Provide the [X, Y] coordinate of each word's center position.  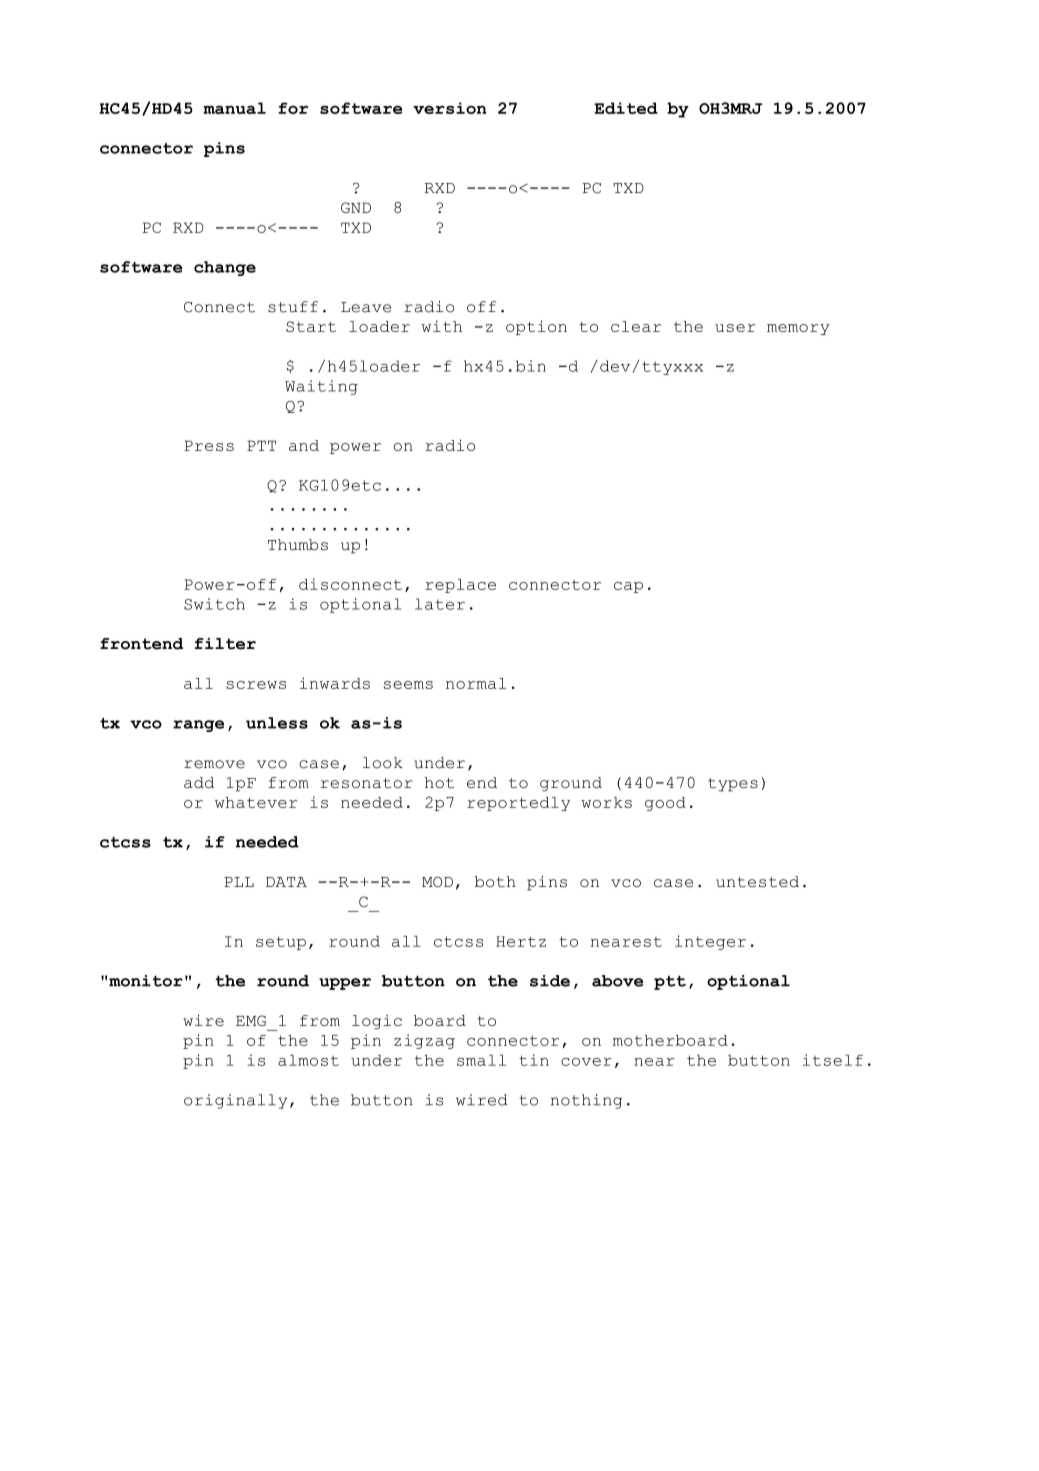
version [450, 108]
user [735, 328]
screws [256, 685]
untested [757, 882]
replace [460, 586]
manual [234, 108]
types [733, 785]
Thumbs [298, 545]
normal [476, 683]
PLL [239, 882]
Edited [626, 108]
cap [628, 587]
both [495, 882]
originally [235, 1101]
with [442, 326]
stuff [293, 307]
